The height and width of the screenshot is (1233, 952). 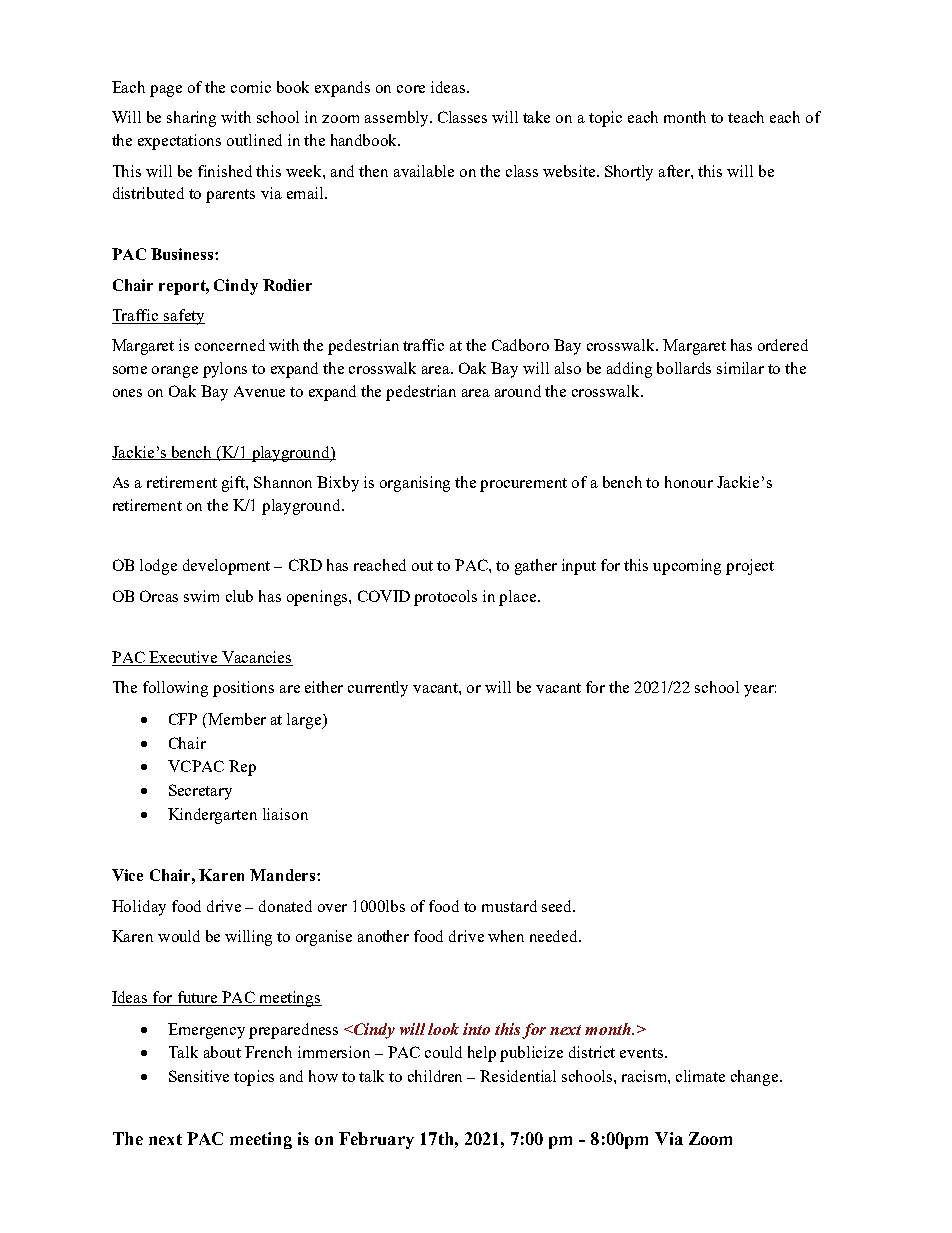 What do you see at coordinates (199, 1076) in the screenshot?
I see `Sensitive` at bounding box center [199, 1076].
